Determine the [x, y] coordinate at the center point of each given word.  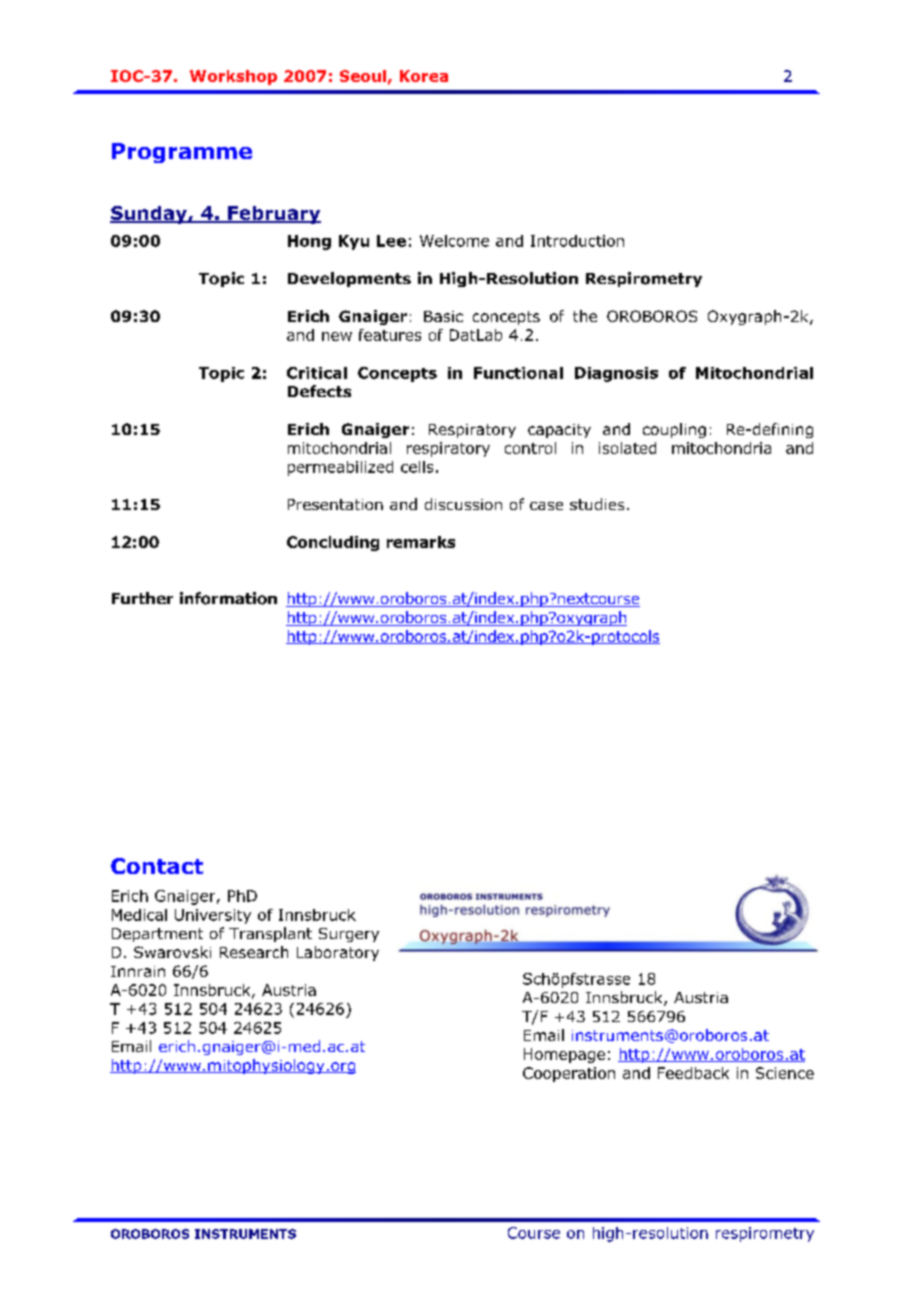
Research [254, 952]
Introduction [577, 241]
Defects [319, 391]
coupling [674, 430]
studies [597, 504]
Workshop [233, 77]
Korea [424, 76]
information [228, 598]
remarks [421, 542]
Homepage [564, 1055]
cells [417, 467]
